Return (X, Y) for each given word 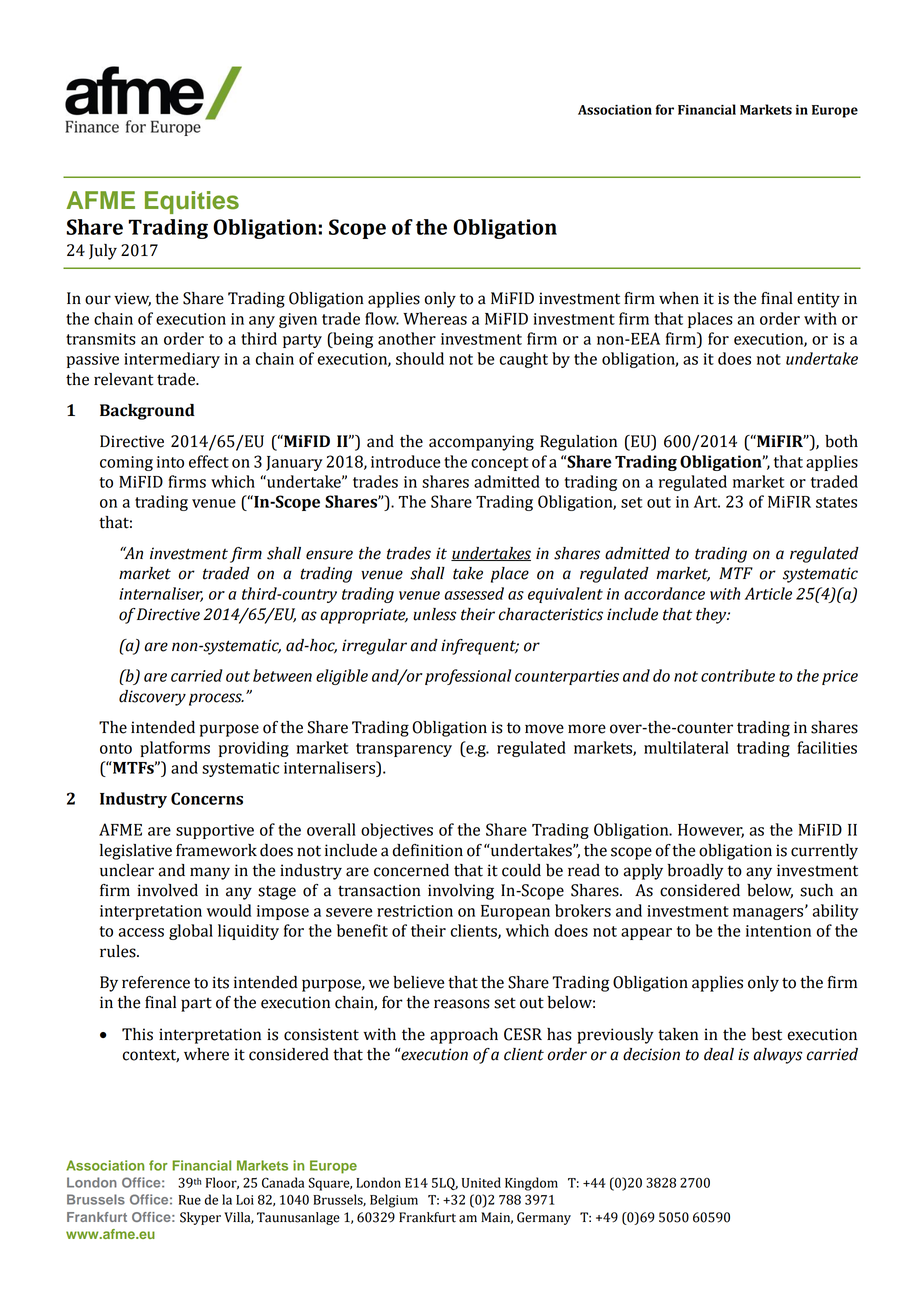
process (216, 699)
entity (818, 300)
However (711, 831)
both (841, 441)
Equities (192, 202)
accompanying (481, 443)
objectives (397, 831)
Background (147, 412)
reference (156, 982)
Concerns (207, 798)
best (767, 1034)
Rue (190, 1200)
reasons (462, 1004)
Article (768, 593)
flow (382, 318)
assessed (474, 593)
